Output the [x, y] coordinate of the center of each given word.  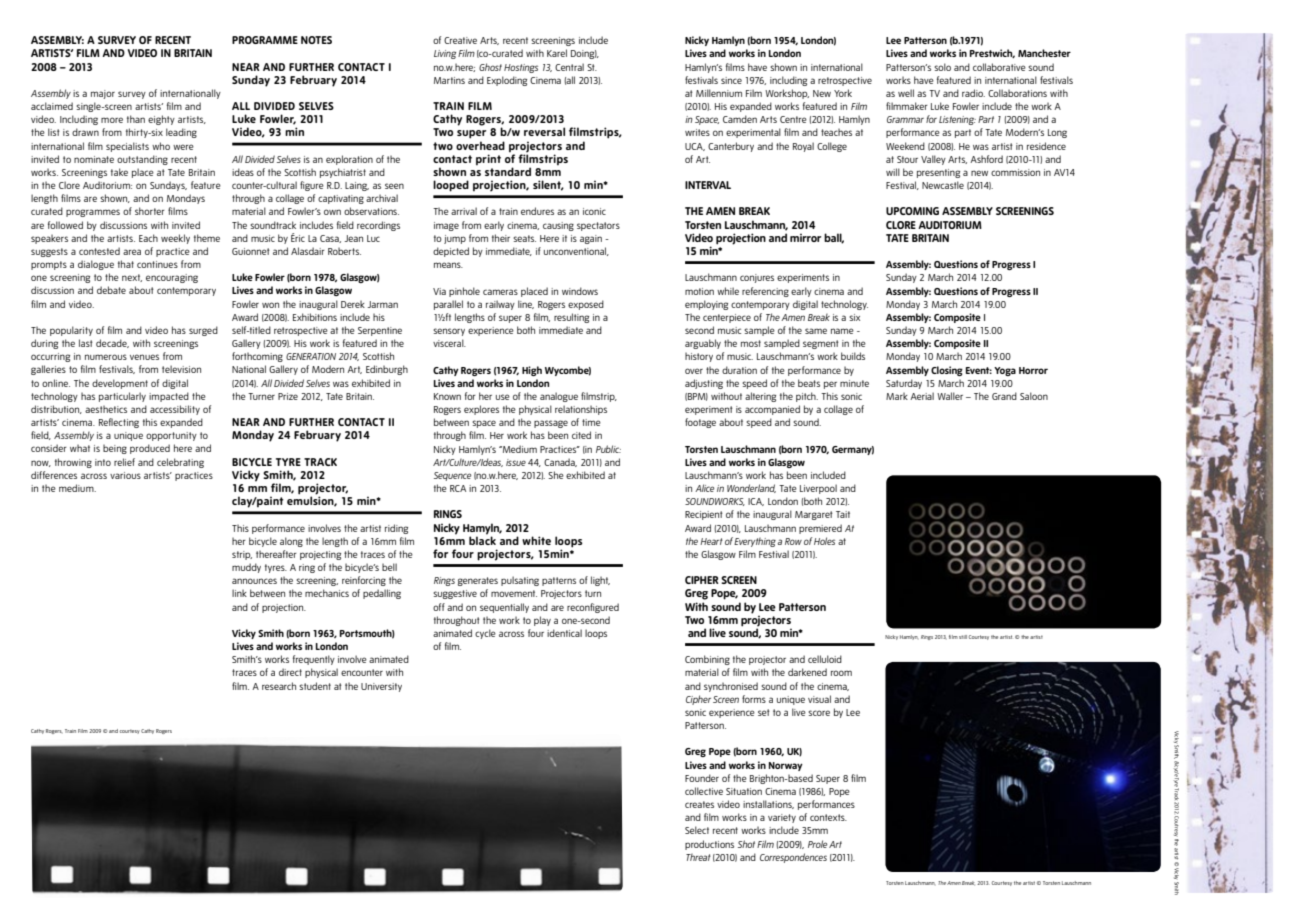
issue [516, 462]
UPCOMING [912, 211]
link [239, 593]
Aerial [922, 396]
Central [569, 67]
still [963, 637]
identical [564, 633]
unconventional [576, 251]
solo [943, 67]
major [103, 94]
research [279, 686]
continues [157, 264]
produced [150, 449]
